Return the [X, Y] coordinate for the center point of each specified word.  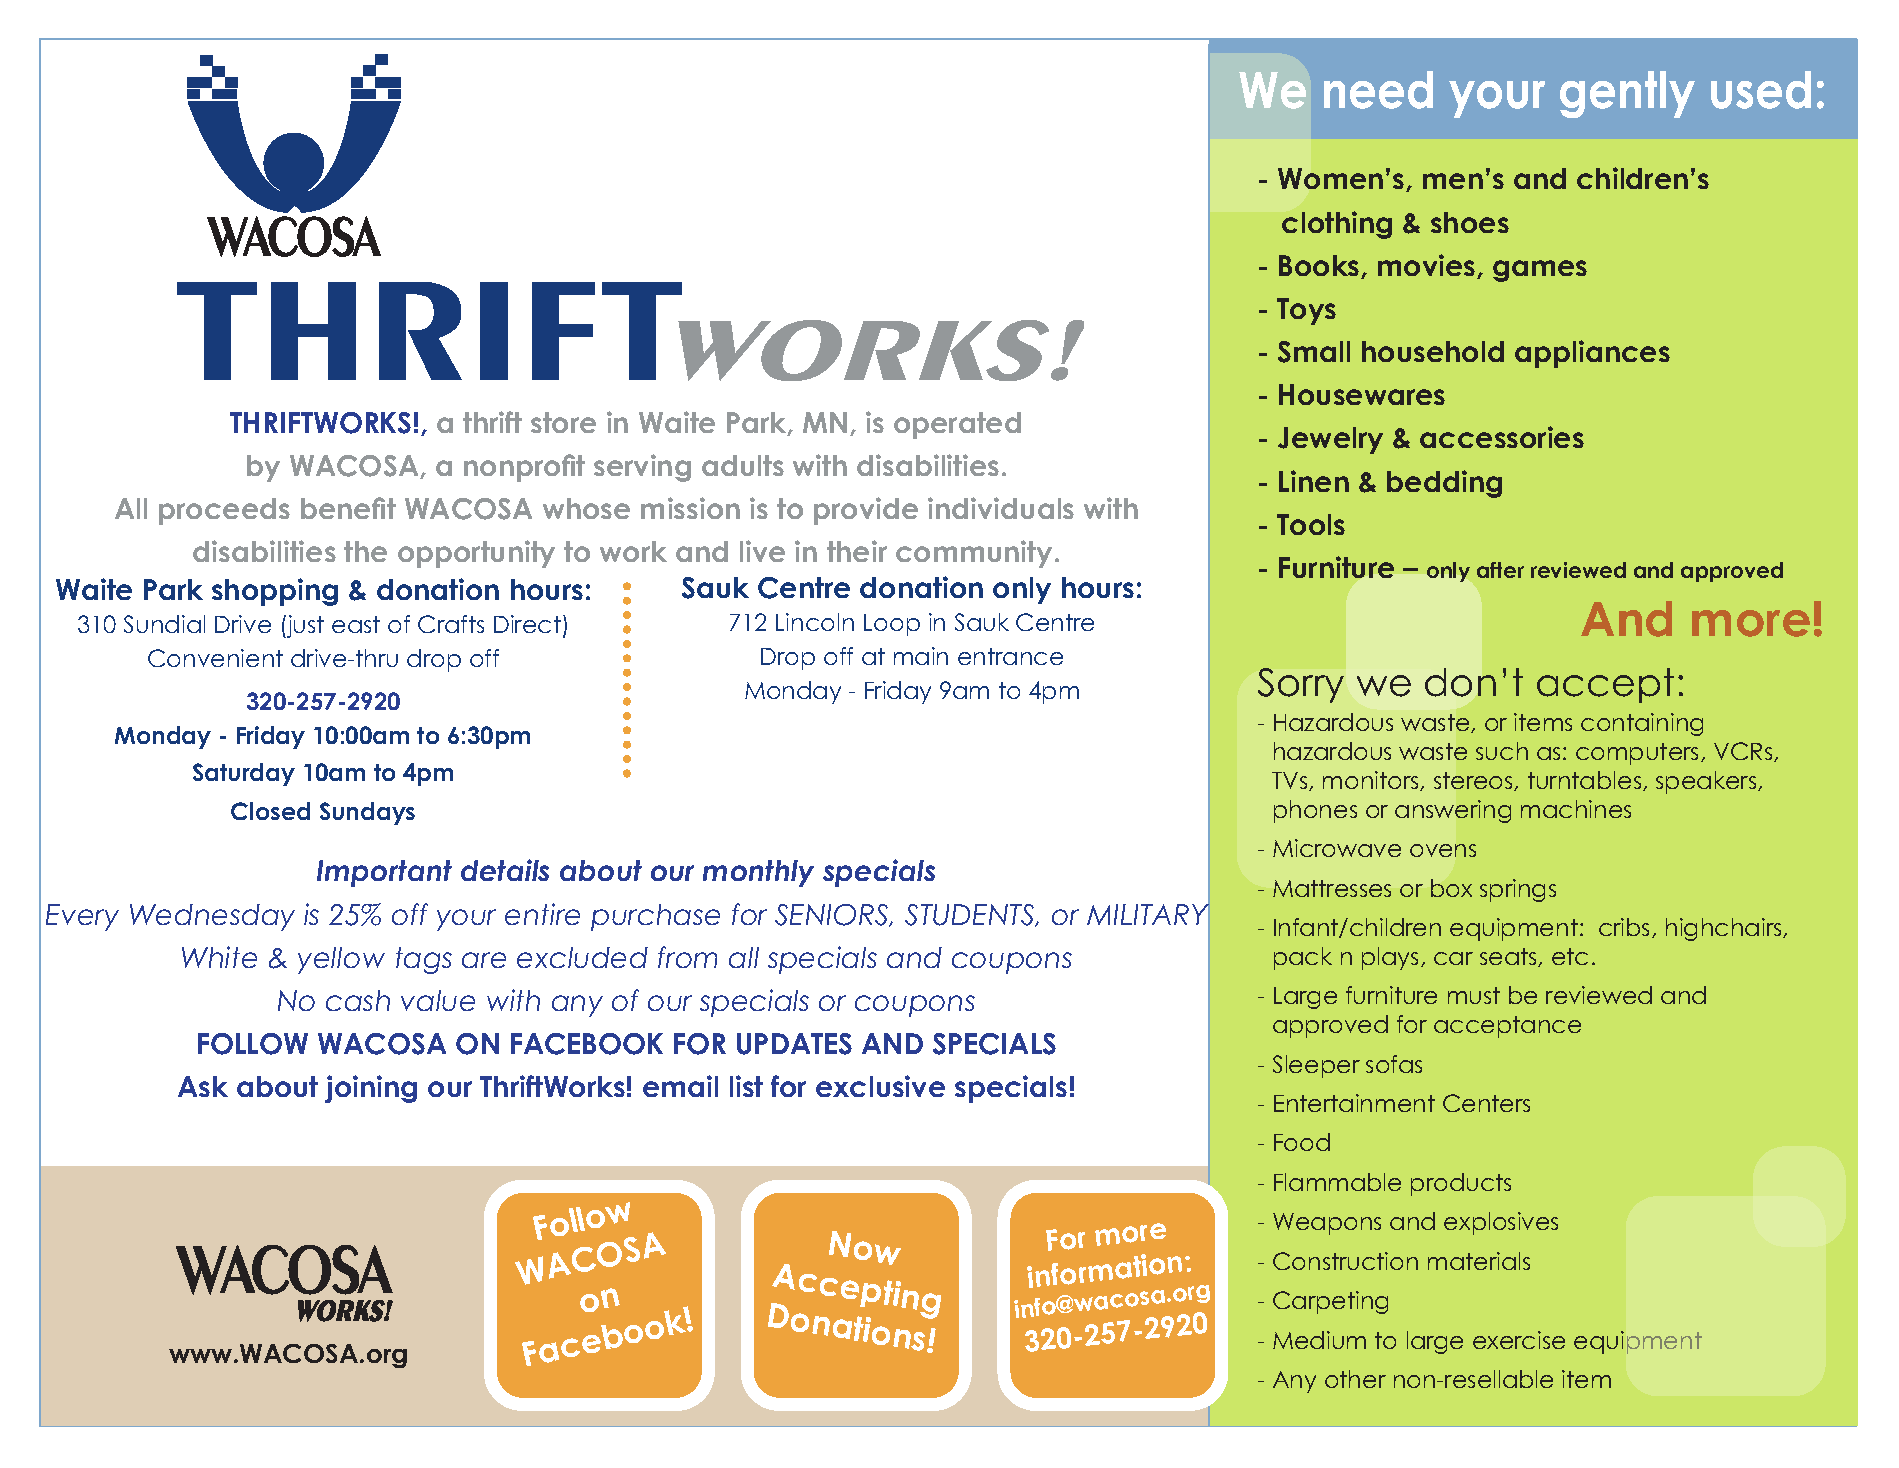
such [1502, 751]
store [563, 422]
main [921, 656]
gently [1627, 94]
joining [371, 1089]
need [1378, 90]
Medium [1319, 1340]
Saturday [244, 774]
